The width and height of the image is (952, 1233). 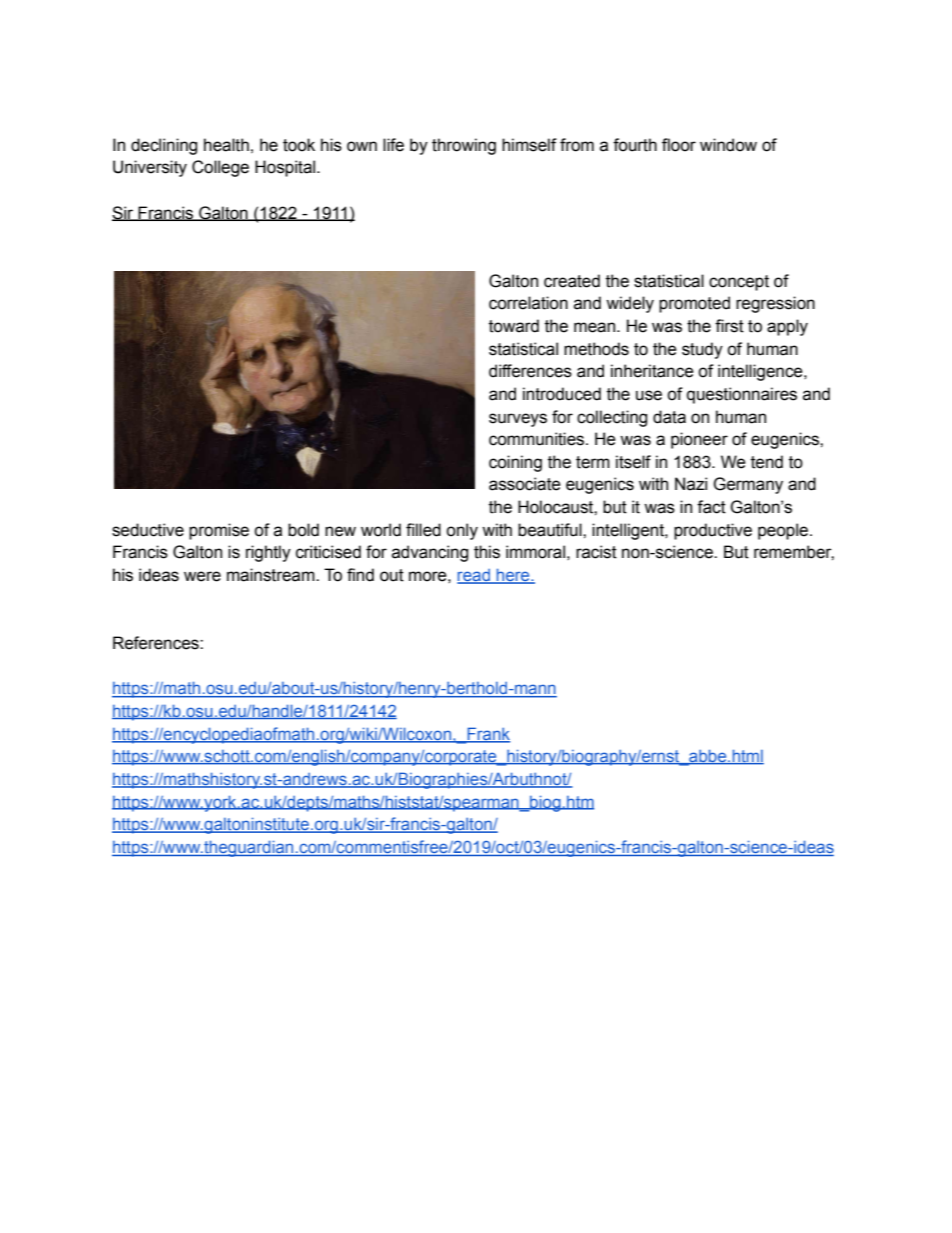 What do you see at coordinates (220, 168) in the image?
I see `College` at bounding box center [220, 168].
